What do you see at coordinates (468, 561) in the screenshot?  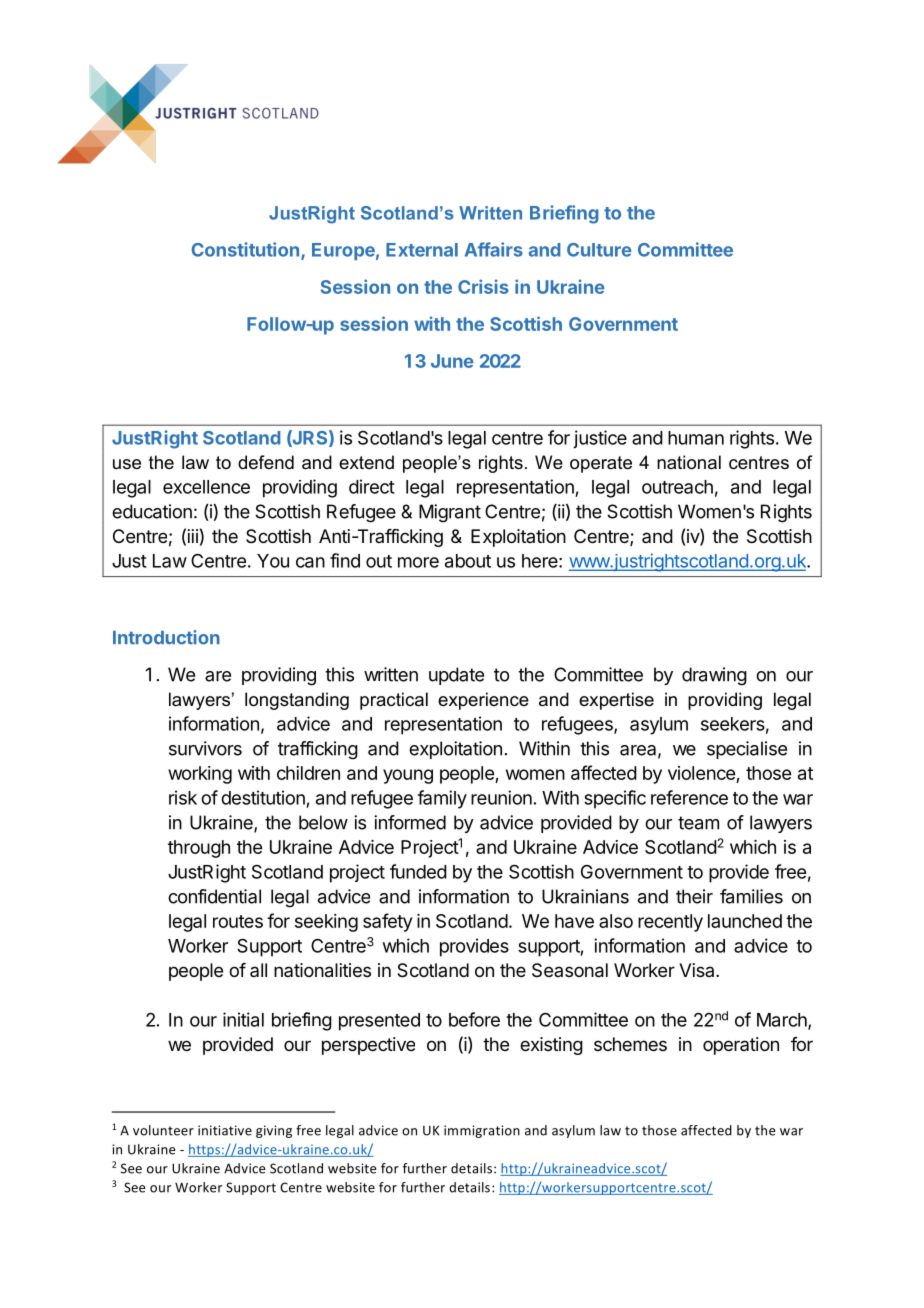 I see `about` at bounding box center [468, 561].
